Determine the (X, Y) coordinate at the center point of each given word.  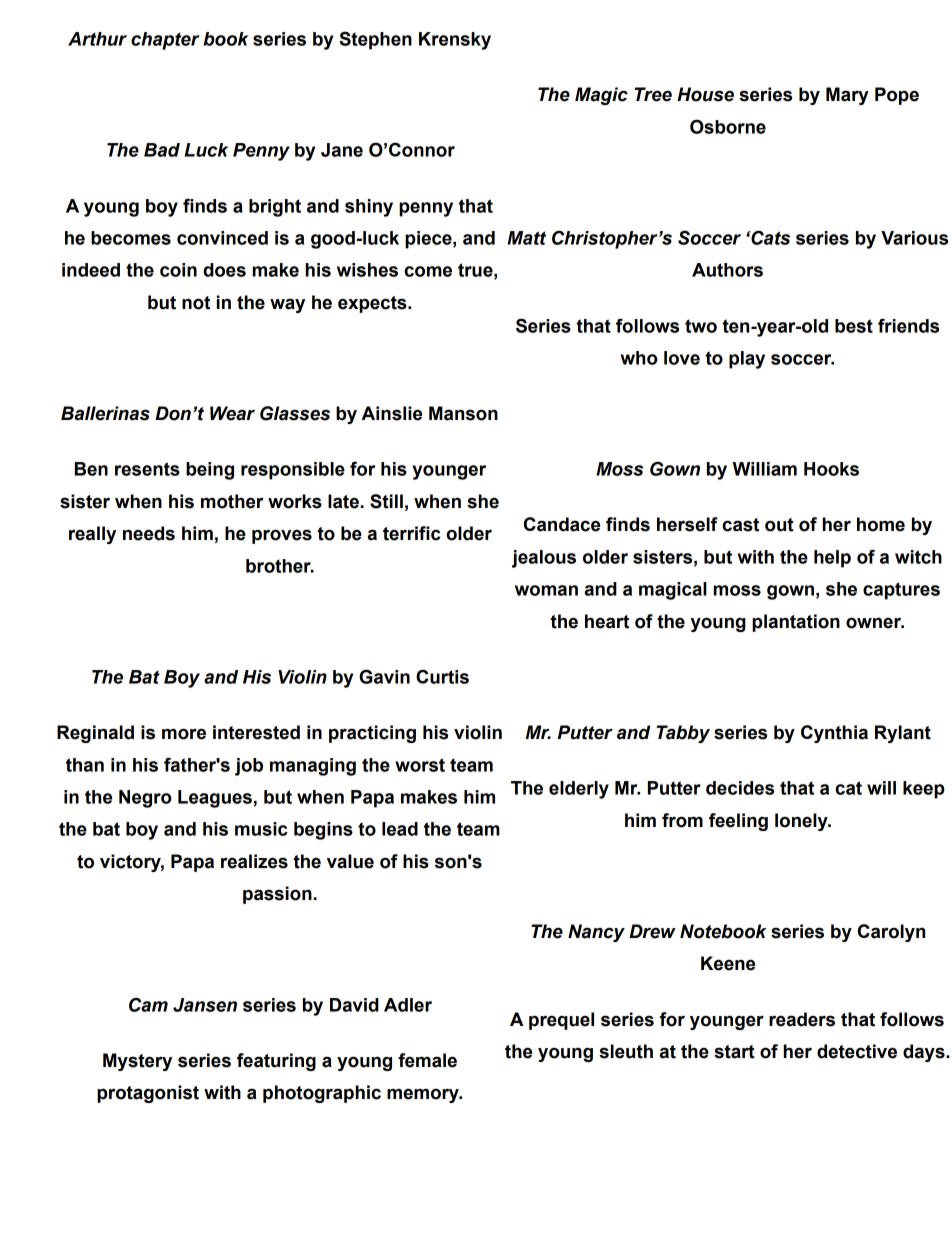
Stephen (375, 40)
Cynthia (834, 734)
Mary (847, 96)
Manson (463, 413)
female (427, 1060)
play (747, 360)
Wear (232, 413)
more (184, 734)
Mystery (137, 1062)
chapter (165, 41)
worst (420, 765)
